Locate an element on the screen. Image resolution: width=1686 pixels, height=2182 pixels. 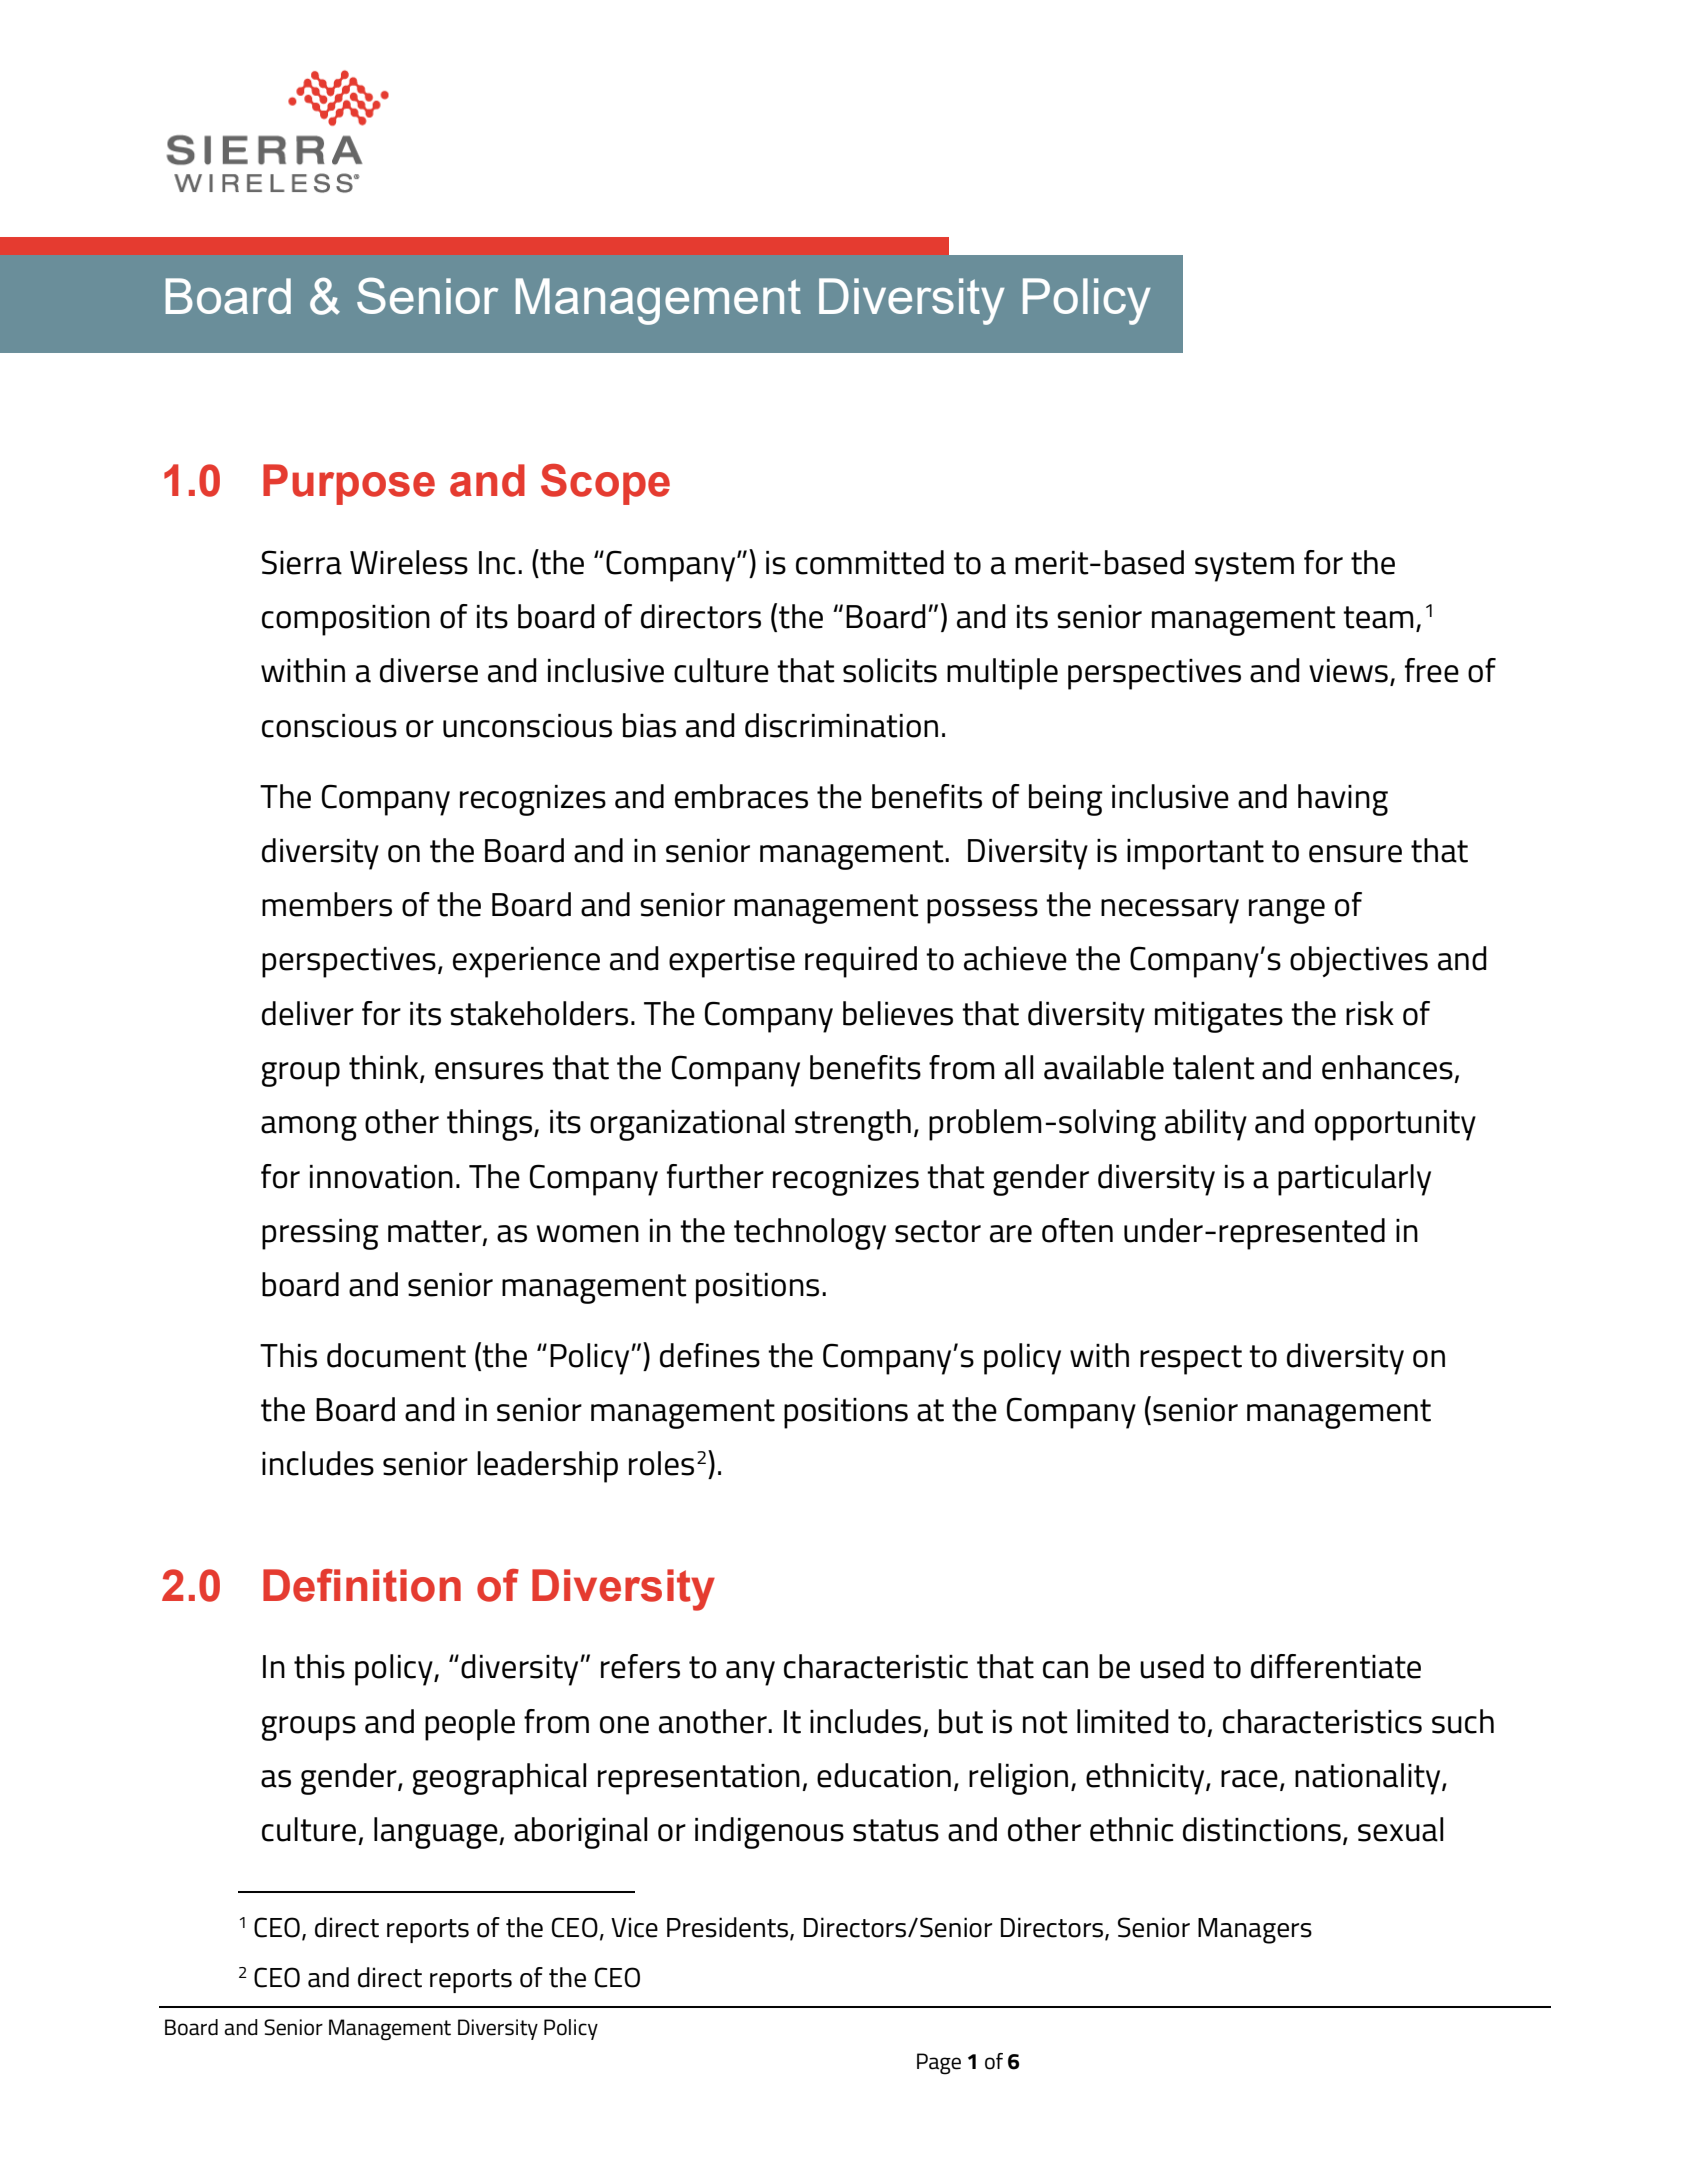
Vice is located at coordinates (634, 1927).
